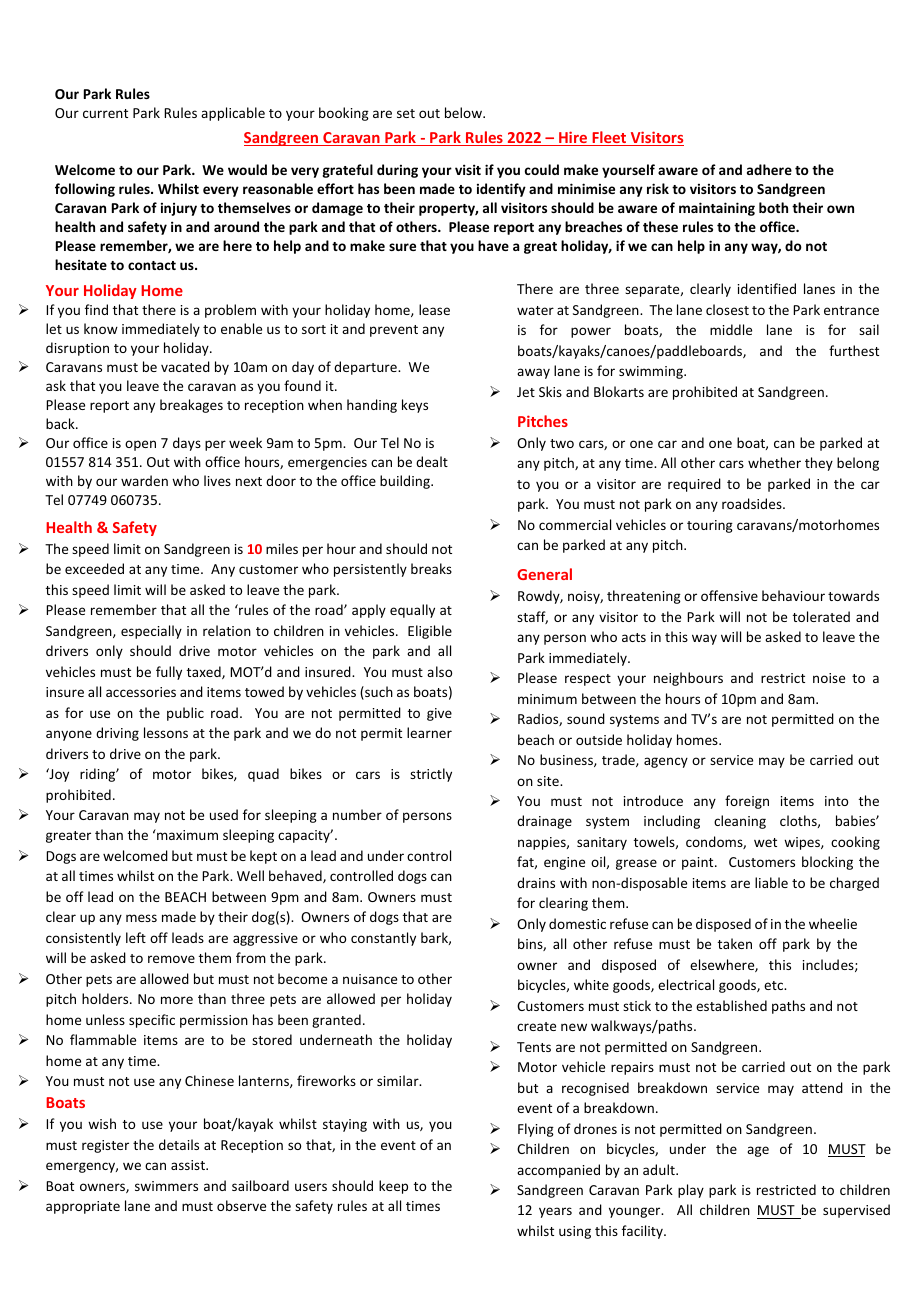 Image resolution: width=924 pixels, height=1308 pixels. What do you see at coordinates (774, 462) in the image?
I see `whether` at bounding box center [774, 462].
